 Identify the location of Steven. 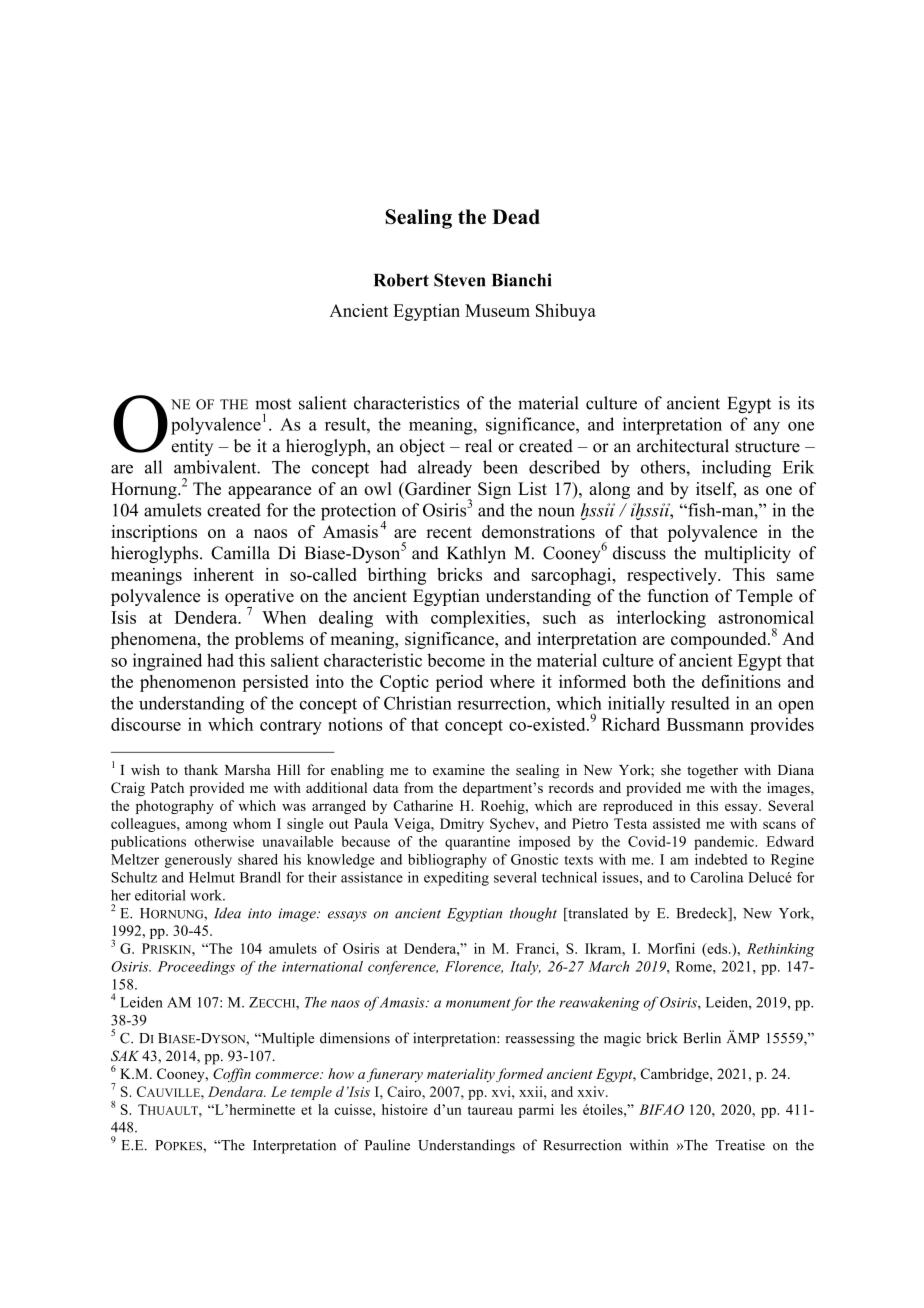
(459, 280).
